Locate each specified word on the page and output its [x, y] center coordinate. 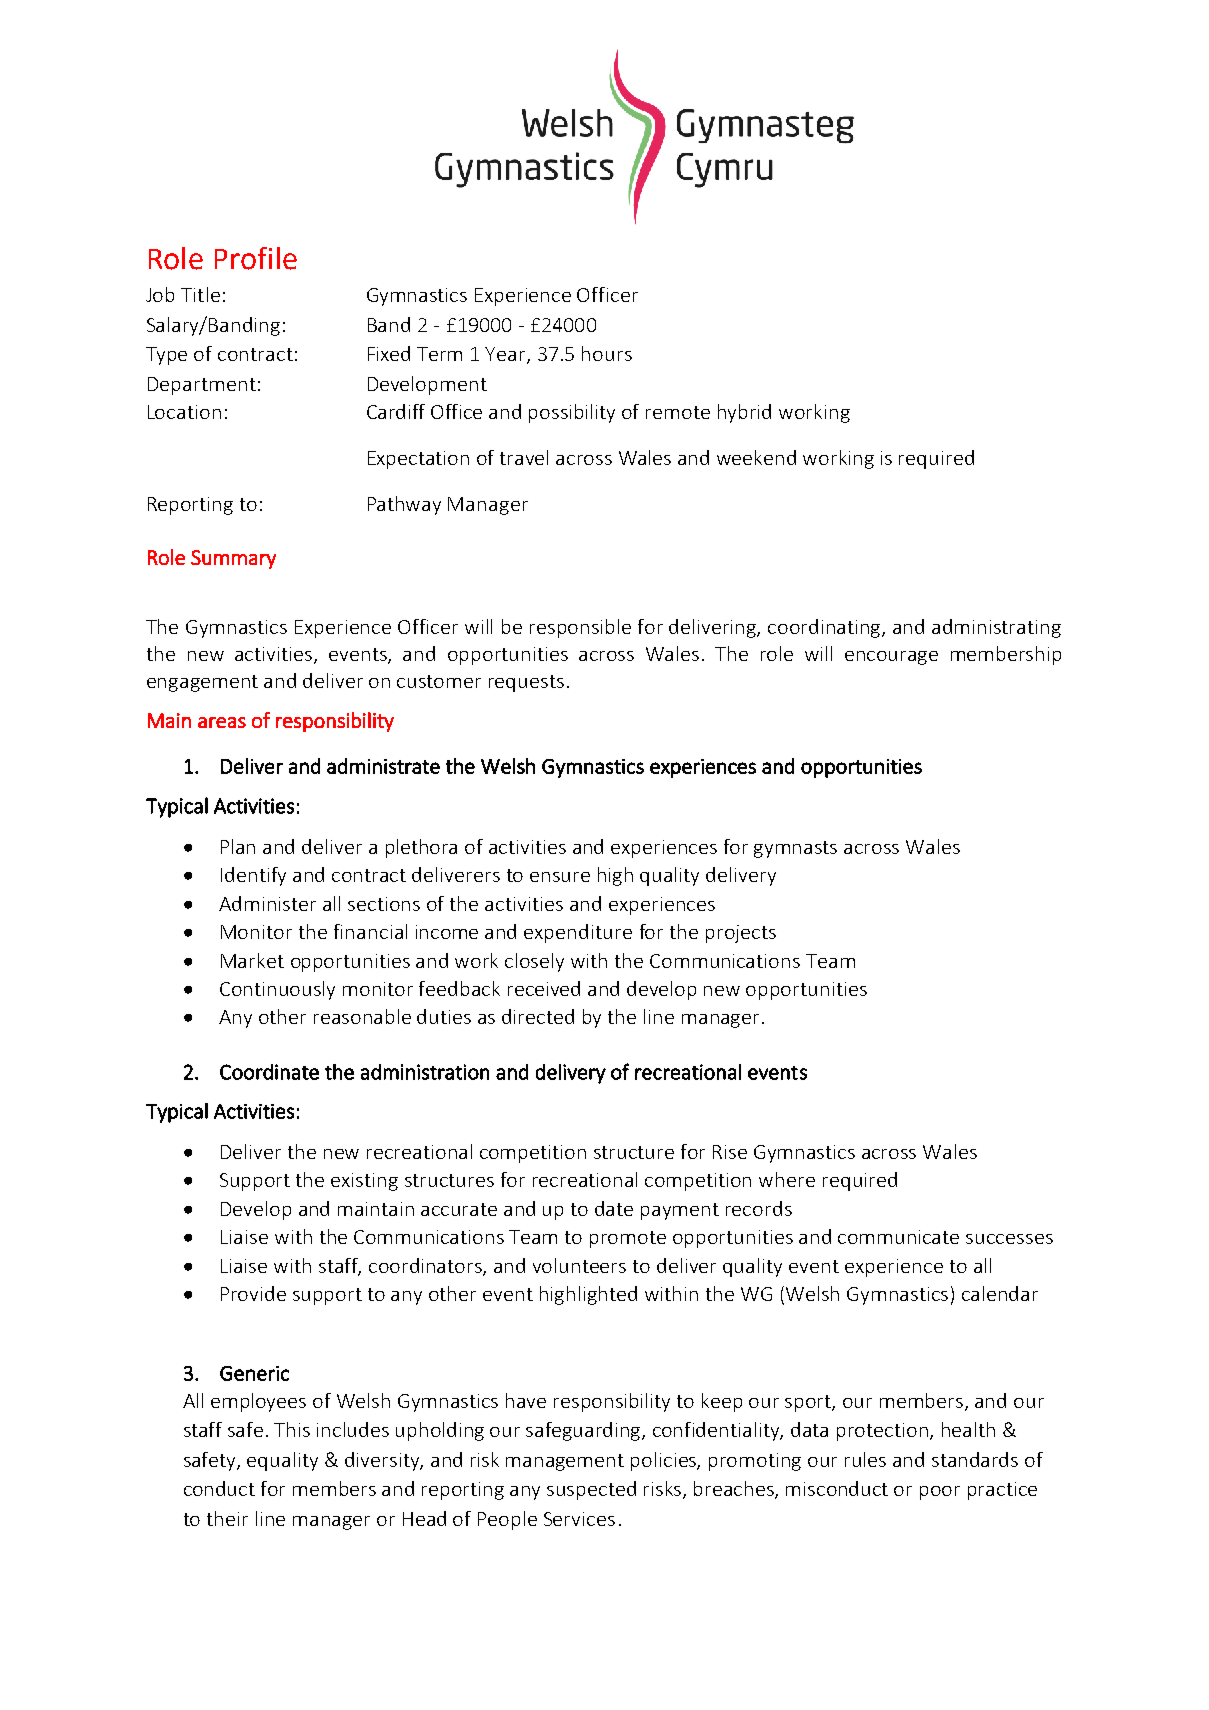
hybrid [744, 413]
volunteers [579, 1265]
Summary [233, 559]
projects [741, 934]
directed [538, 1016]
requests [526, 683]
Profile [256, 258]
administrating [996, 628]
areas [222, 722]
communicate [898, 1237]
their [227, 1518]
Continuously [277, 990]
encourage [891, 658]
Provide [253, 1293]
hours [607, 353]
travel [524, 457]
